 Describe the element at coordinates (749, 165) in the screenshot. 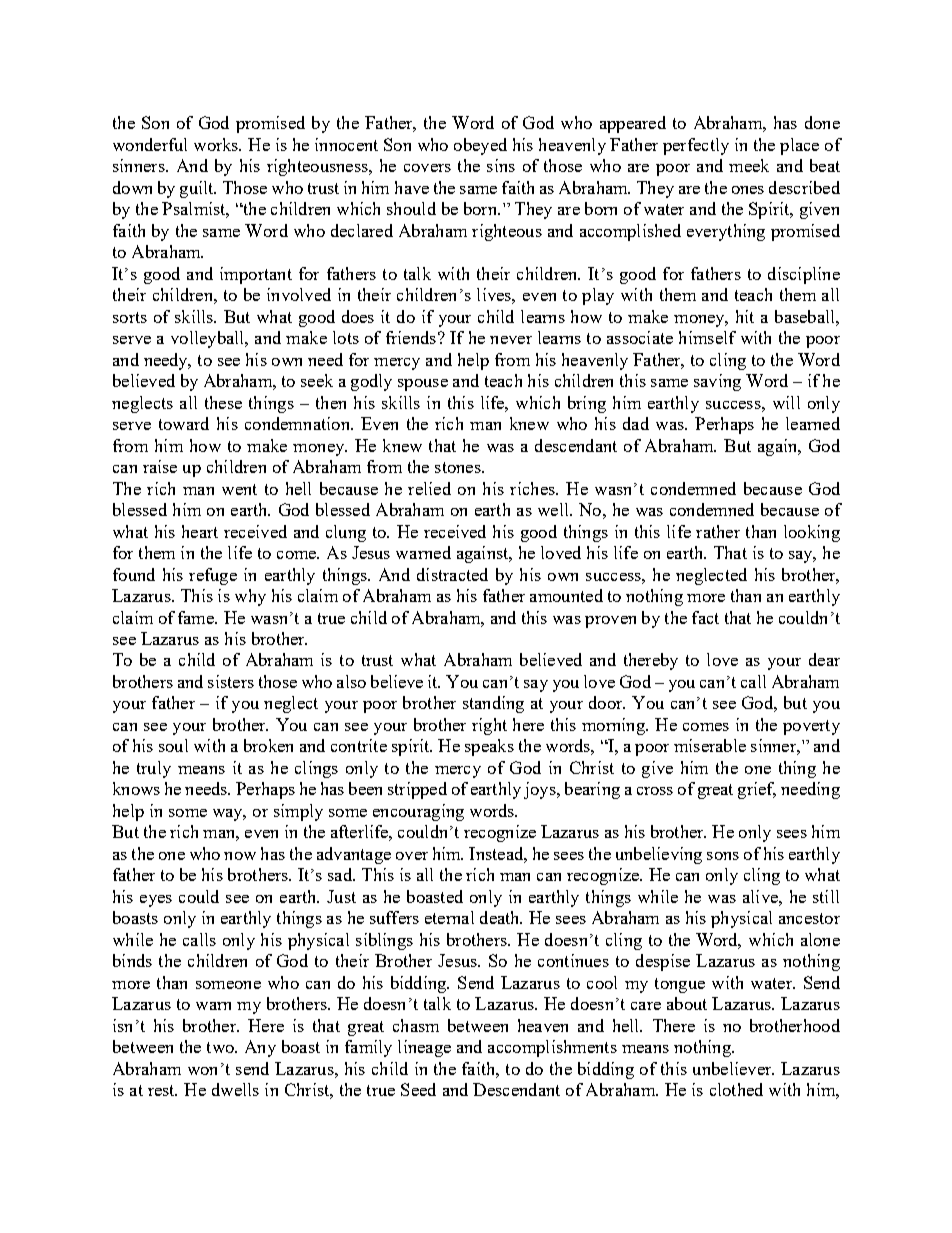

I see `meek` at that location.
